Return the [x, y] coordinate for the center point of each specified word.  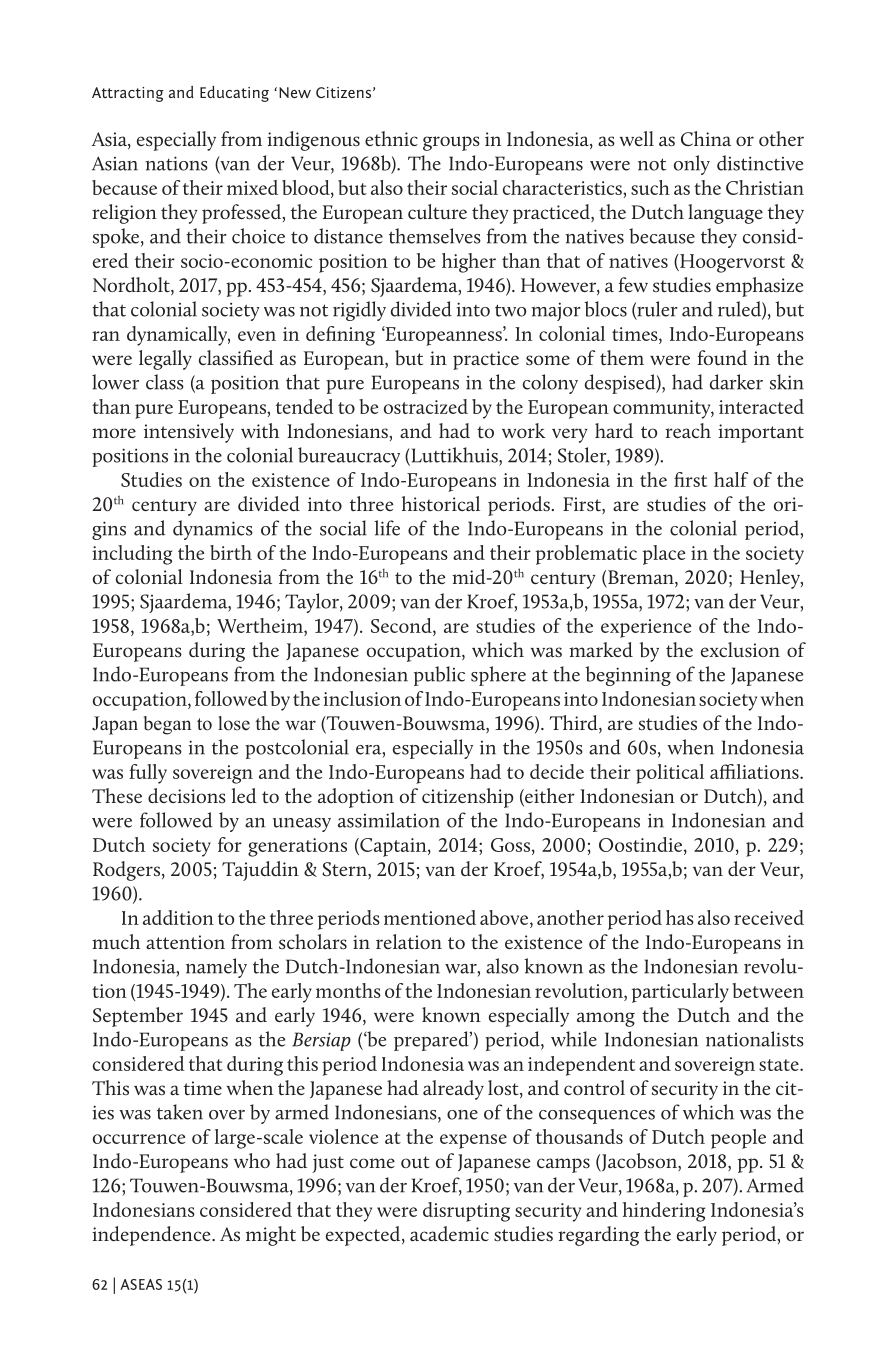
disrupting [466, 1212]
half [731, 479]
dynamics [213, 530]
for [230, 844]
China [706, 138]
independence [152, 1236]
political [670, 774]
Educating [234, 94]
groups [451, 143]
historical [441, 503]
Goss [510, 845]
